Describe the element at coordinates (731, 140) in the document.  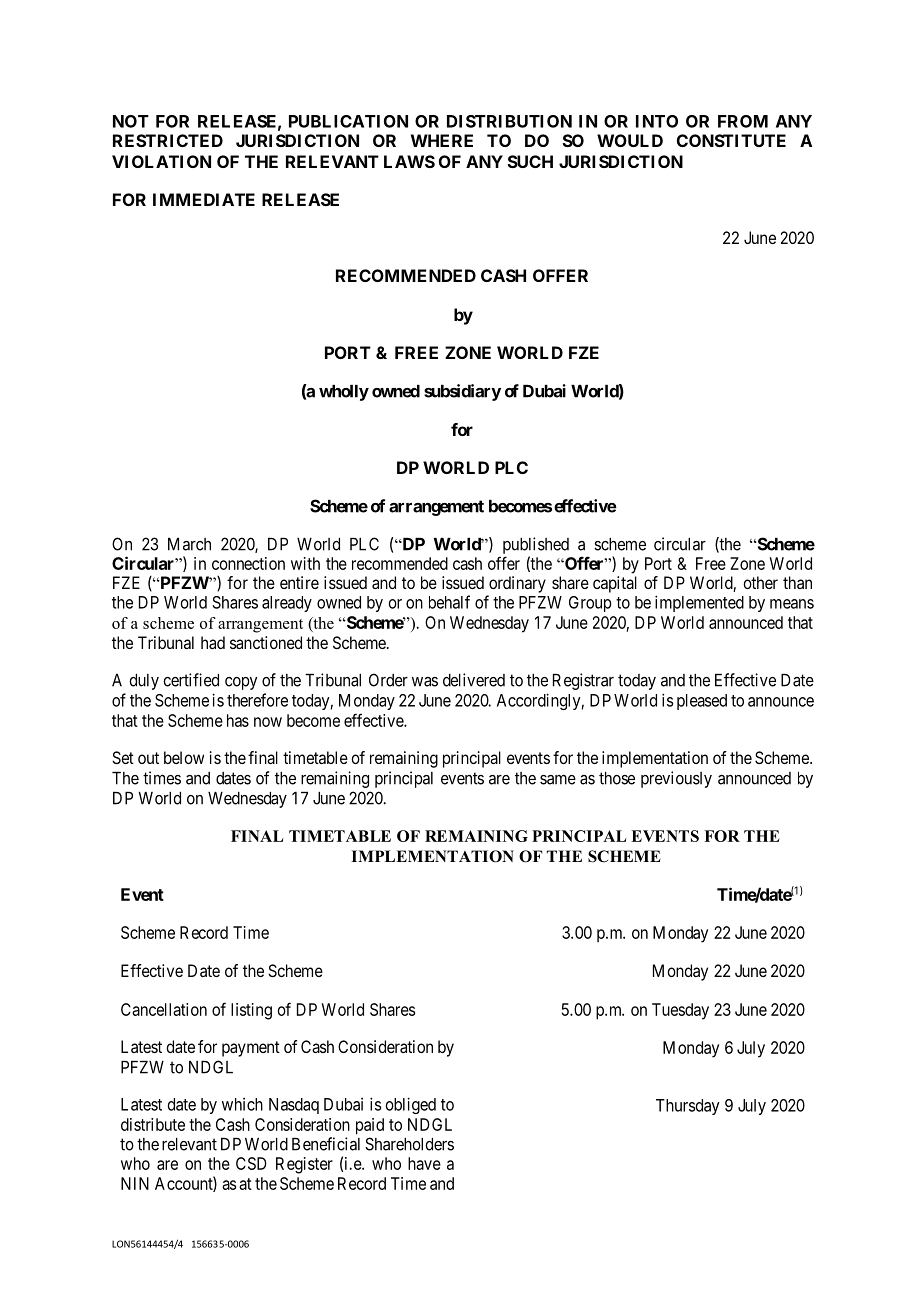
I see `CONSTITUTE` at that location.
